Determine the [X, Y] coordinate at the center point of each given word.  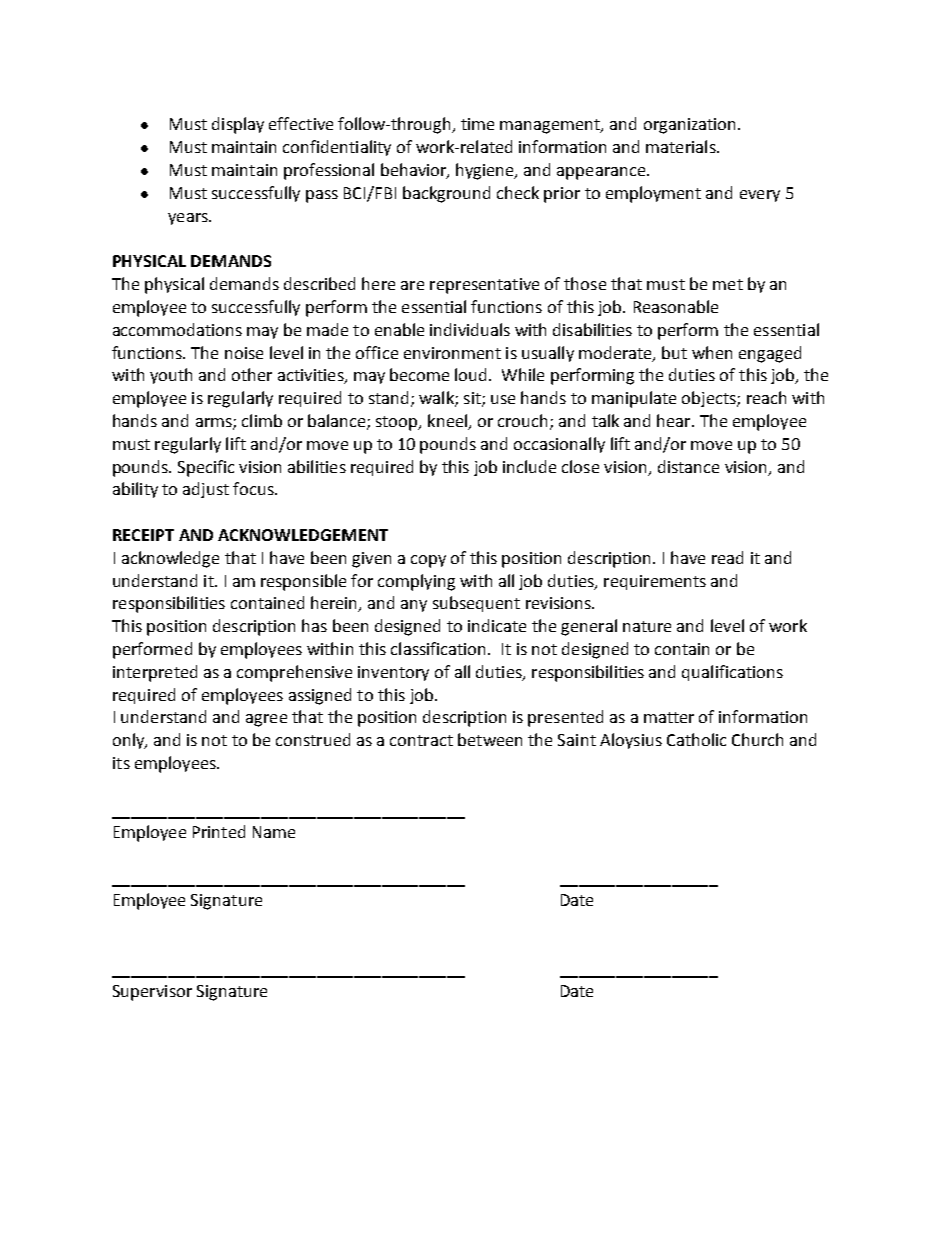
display [238, 125]
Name [274, 832]
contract [421, 740]
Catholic [696, 739]
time [477, 124]
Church [757, 739]
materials [682, 146]
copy [428, 561]
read [727, 557]
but [674, 352]
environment [452, 353]
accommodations [177, 329]
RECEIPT [143, 535]
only [130, 741]
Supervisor [152, 993]
